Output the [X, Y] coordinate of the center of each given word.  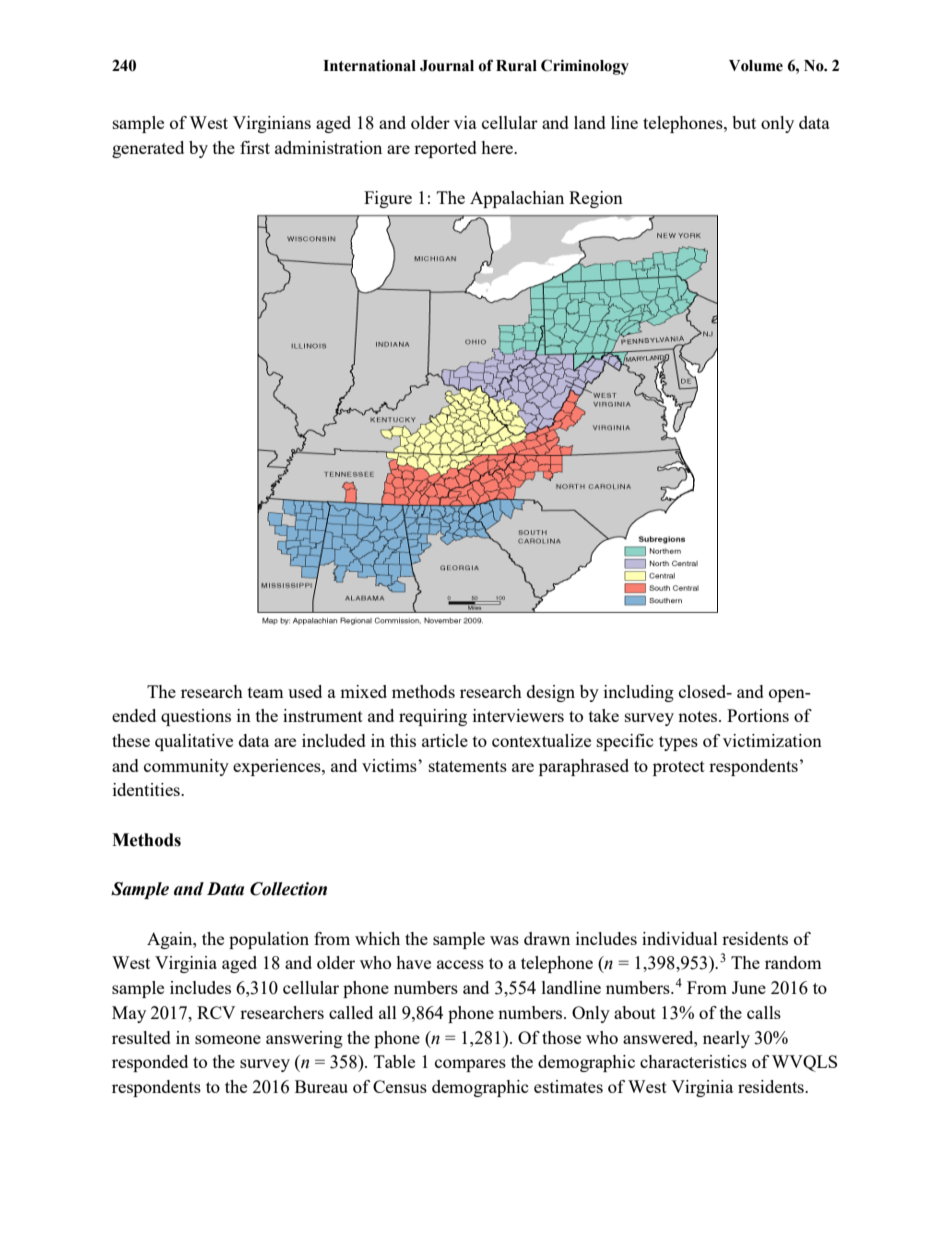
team [266, 692]
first [255, 147]
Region [596, 199]
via [465, 122]
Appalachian [517, 199]
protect [679, 768]
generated [148, 149]
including [639, 693]
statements [468, 766]
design [551, 693]
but [744, 122]
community [186, 767]
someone [228, 1039]
